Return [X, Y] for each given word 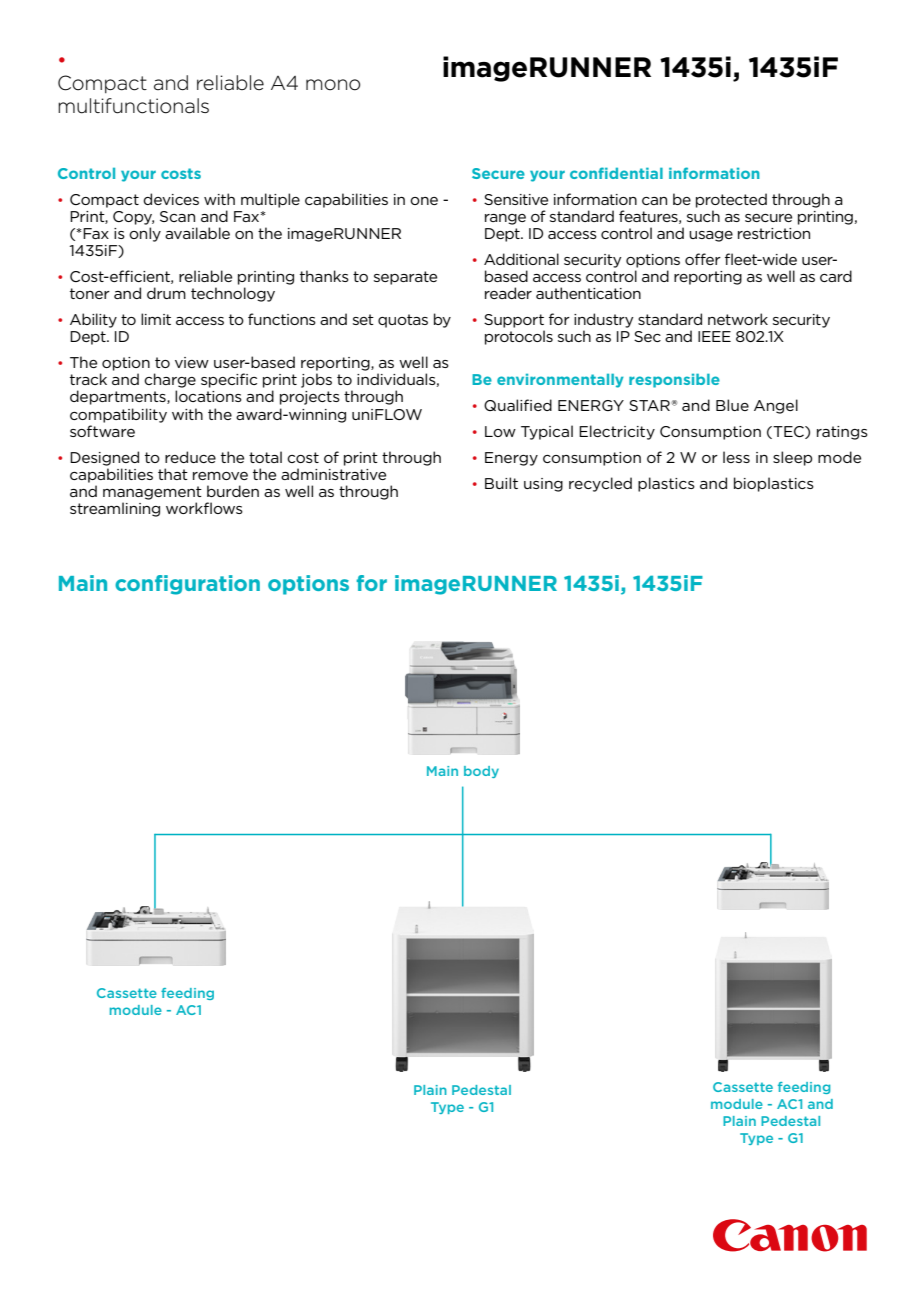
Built [501, 483]
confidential [616, 173]
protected [731, 200]
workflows [204, 508]
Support [514, 321]
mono [333, 85]
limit [156, 319]
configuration [187, 585]
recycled [600, 484]
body [481, 772]
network [738, 319]
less [736, 457]
